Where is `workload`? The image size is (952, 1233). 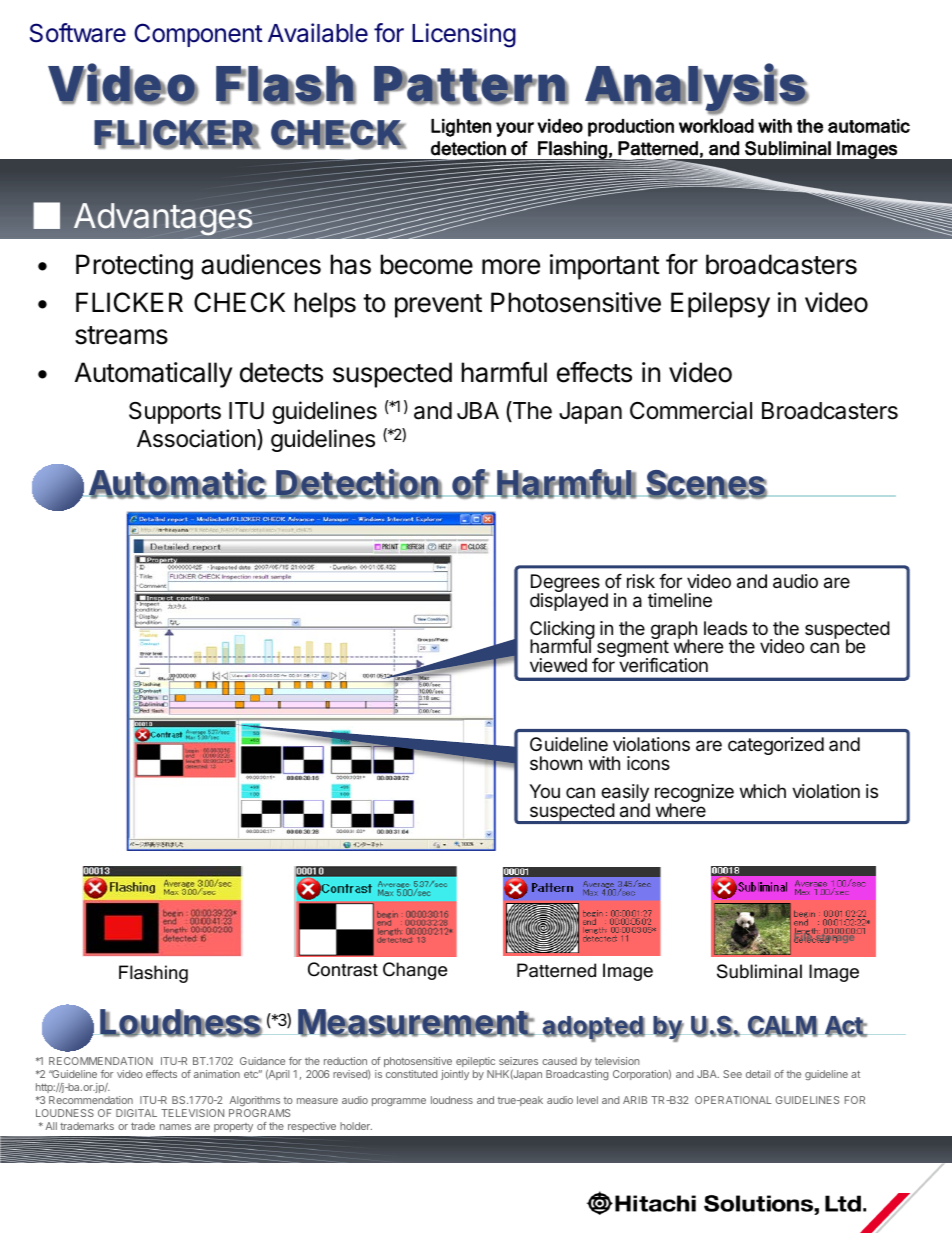 workload is located at coordinates (716, 126).
